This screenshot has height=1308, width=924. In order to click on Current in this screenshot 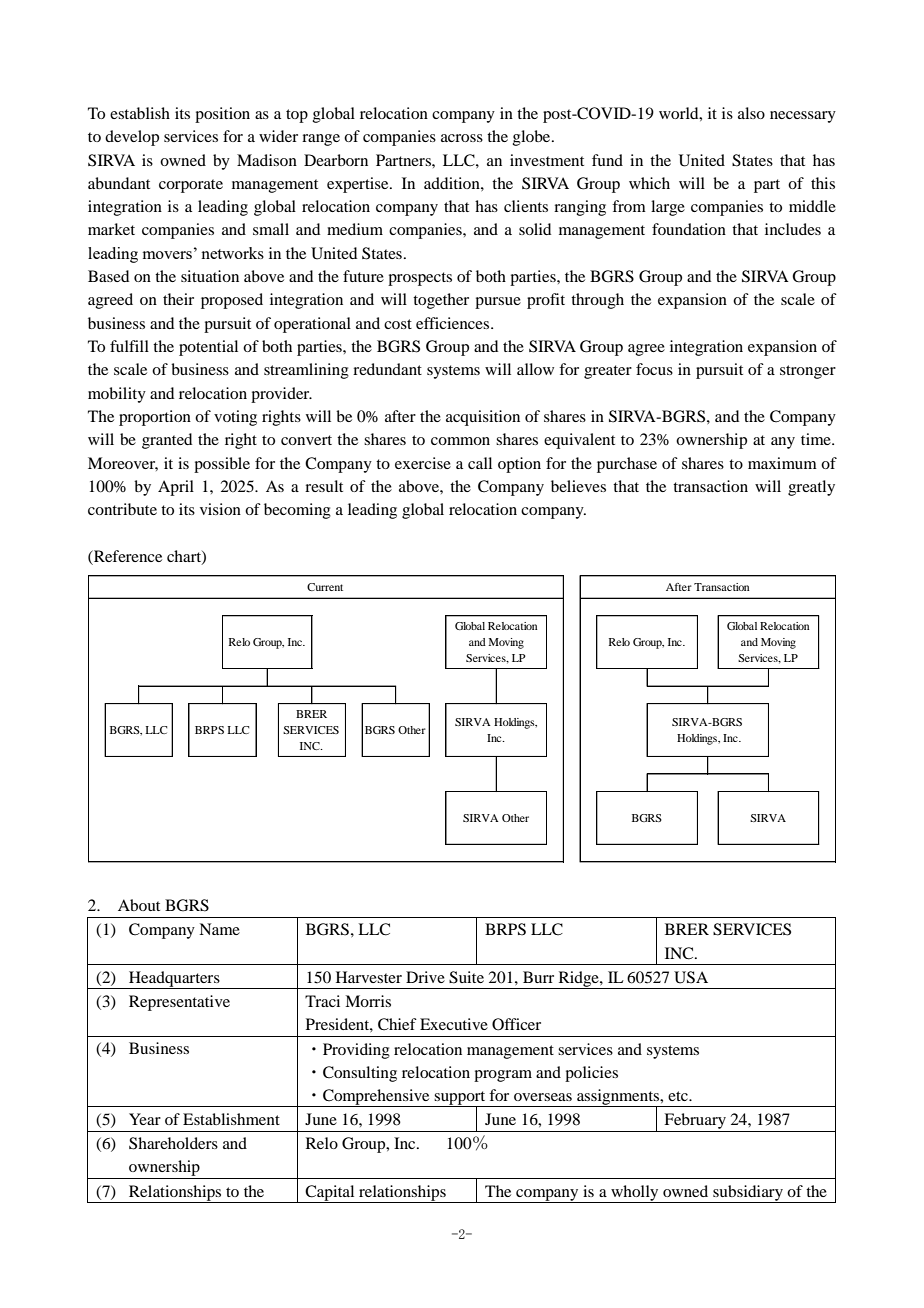, I will do `click(325, 587)`.
